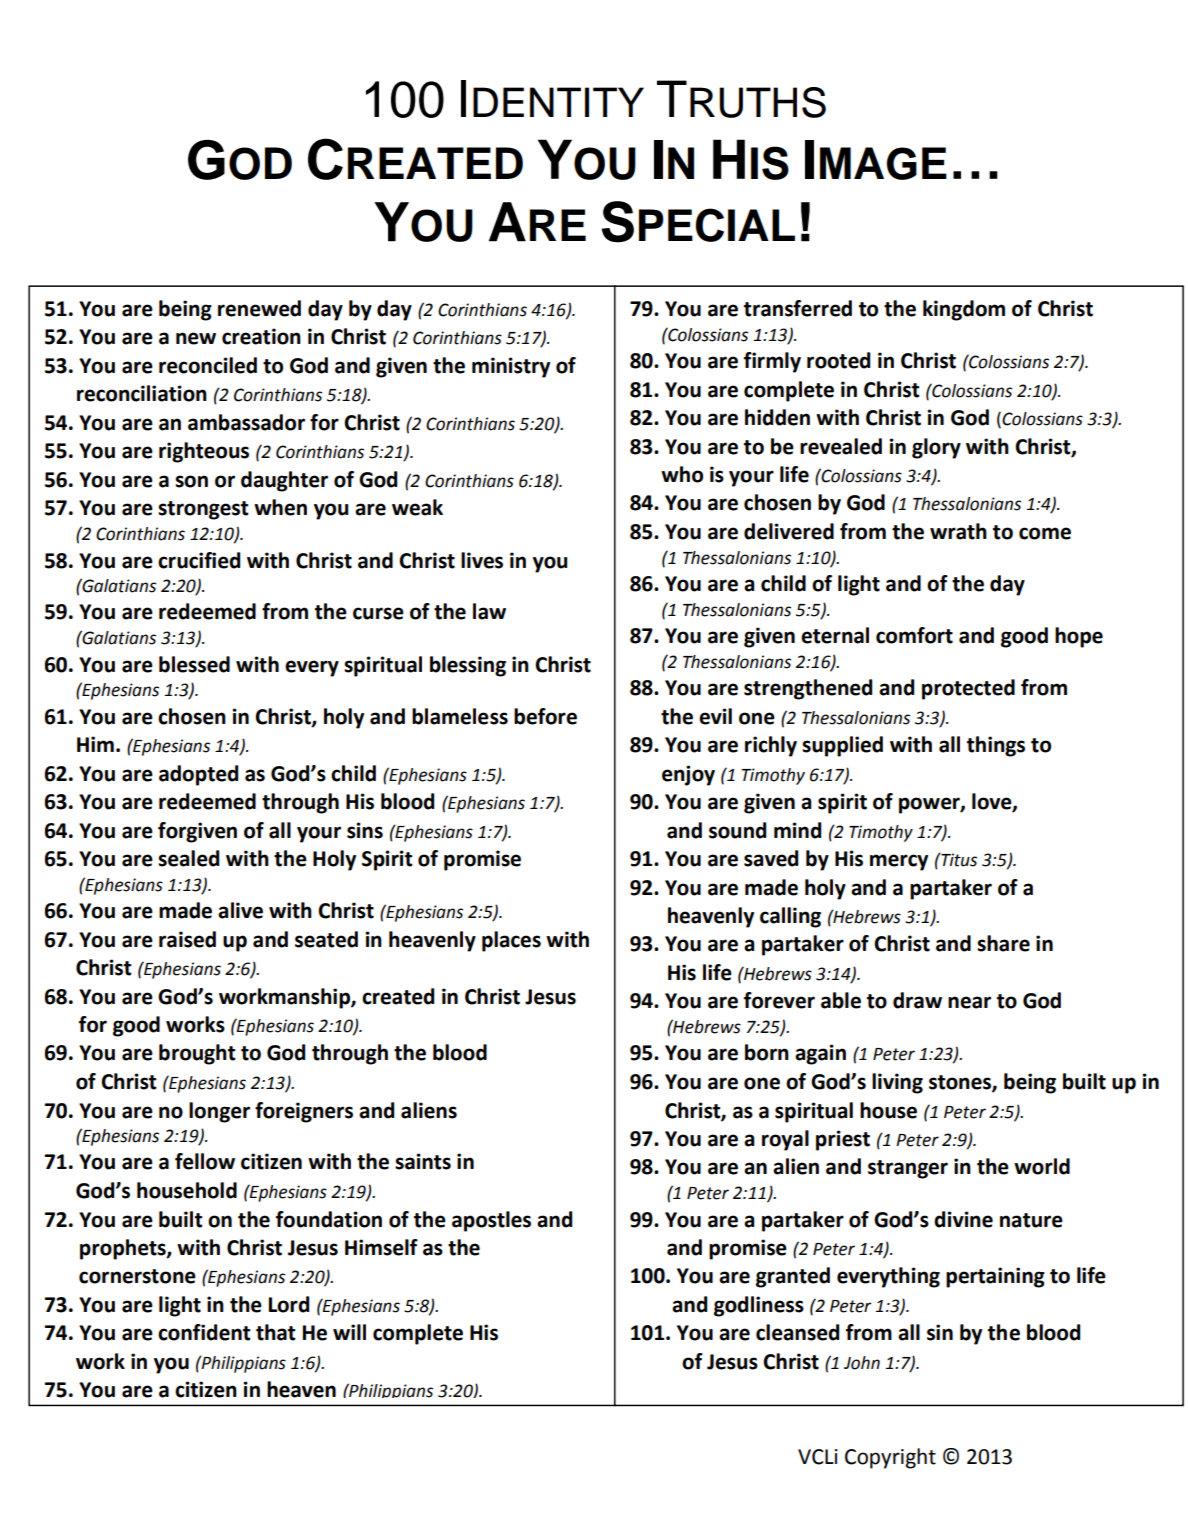 Image resolution: width=1188 pixels, height=1538 pixels. I want to click on ministry, so click(511, 367).
